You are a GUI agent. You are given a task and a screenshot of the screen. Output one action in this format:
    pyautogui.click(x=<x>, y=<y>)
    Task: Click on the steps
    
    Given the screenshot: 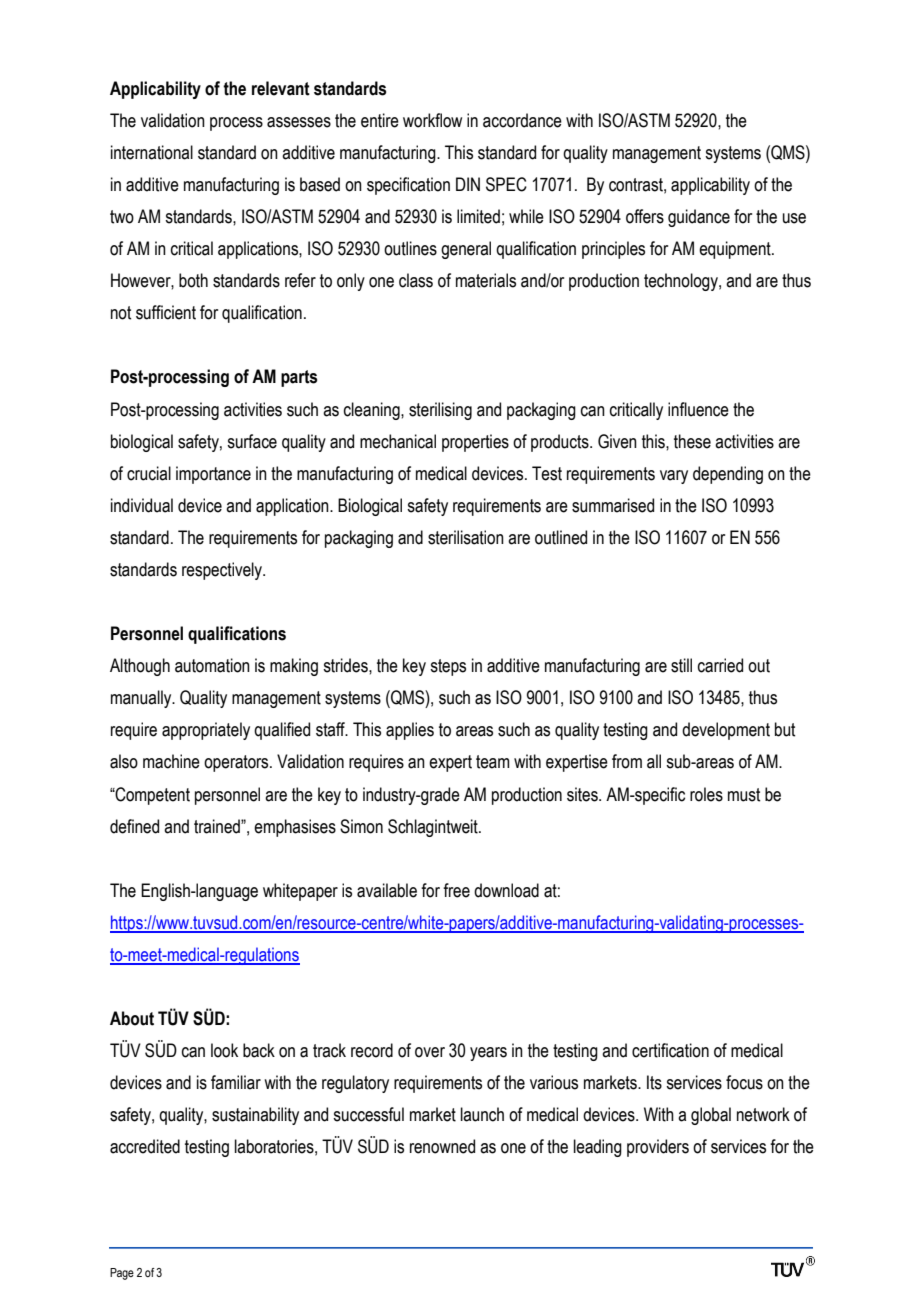 What is the action you would take?
    pyautogui.click(x=448, y=667)
